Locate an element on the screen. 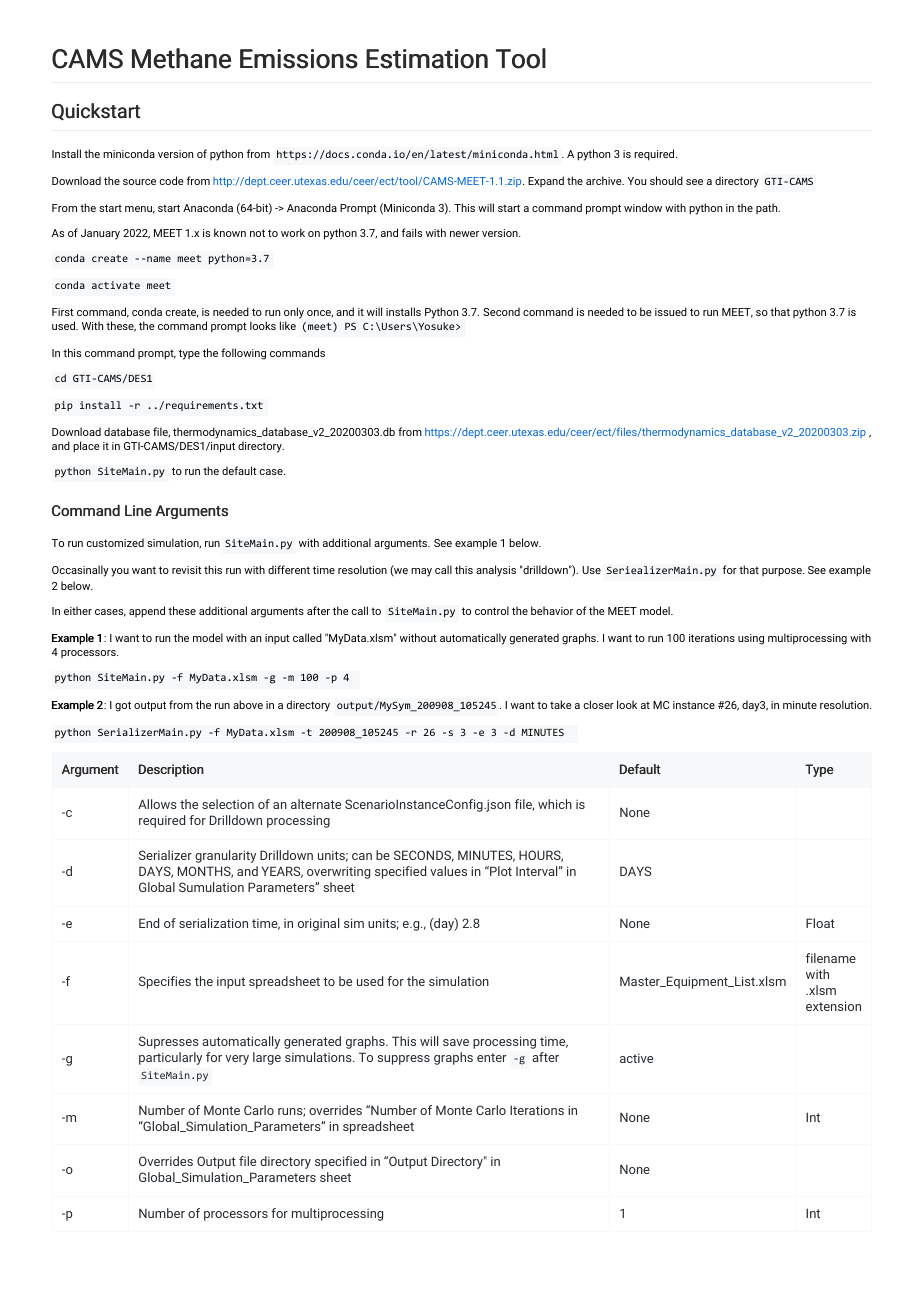 The image size is (924, 1308). Methane is located at coordinates (181, 58).
